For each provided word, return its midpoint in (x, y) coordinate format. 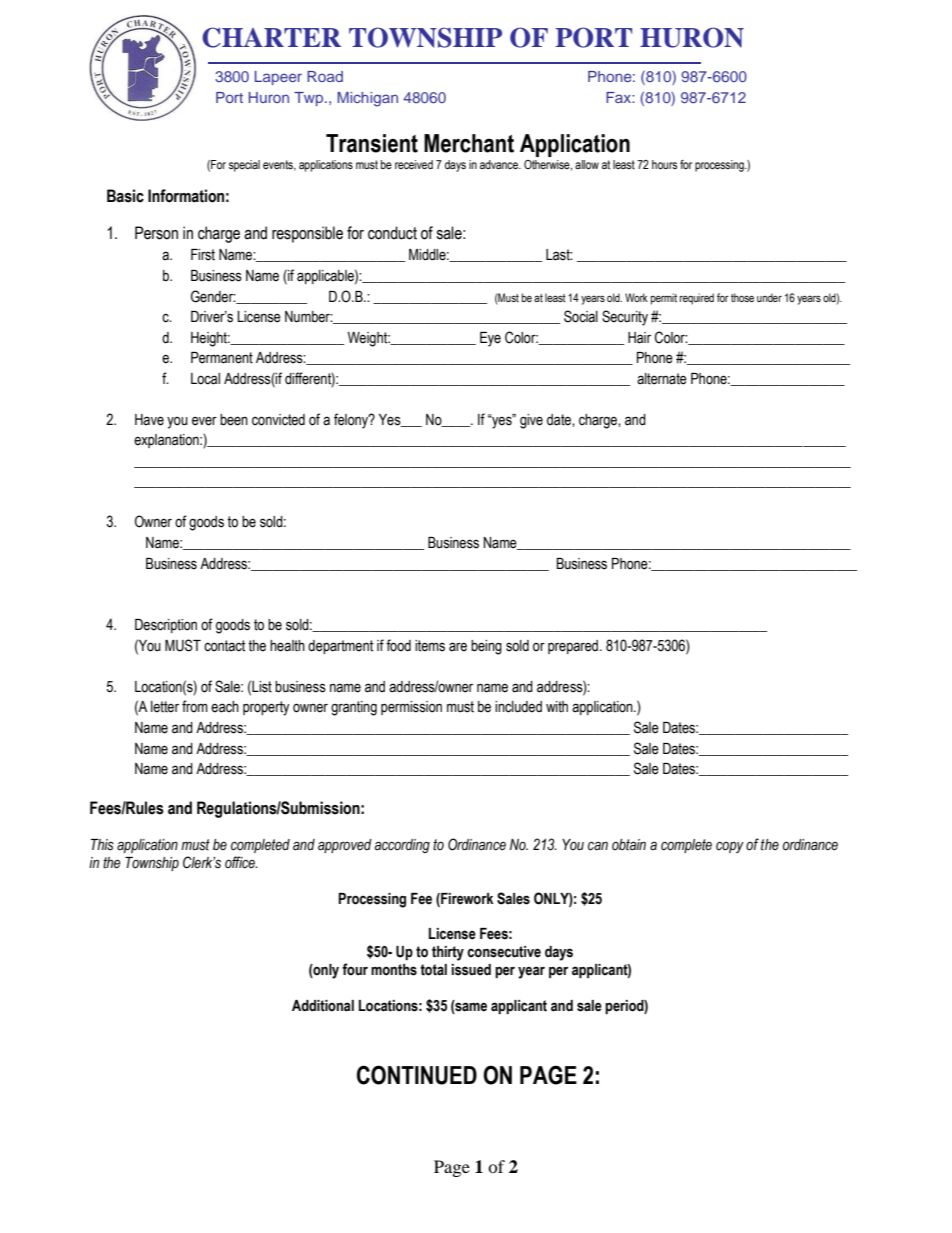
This (102, 845)
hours (664, 164)
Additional (323, 1006)
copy (730, 847)
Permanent (222, 358)
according (402, 846)
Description (166, 626)
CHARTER (271, 37)
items (430, 646)
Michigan (367, 99)
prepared (574, 647)
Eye (490, 339)
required (697, 299)
